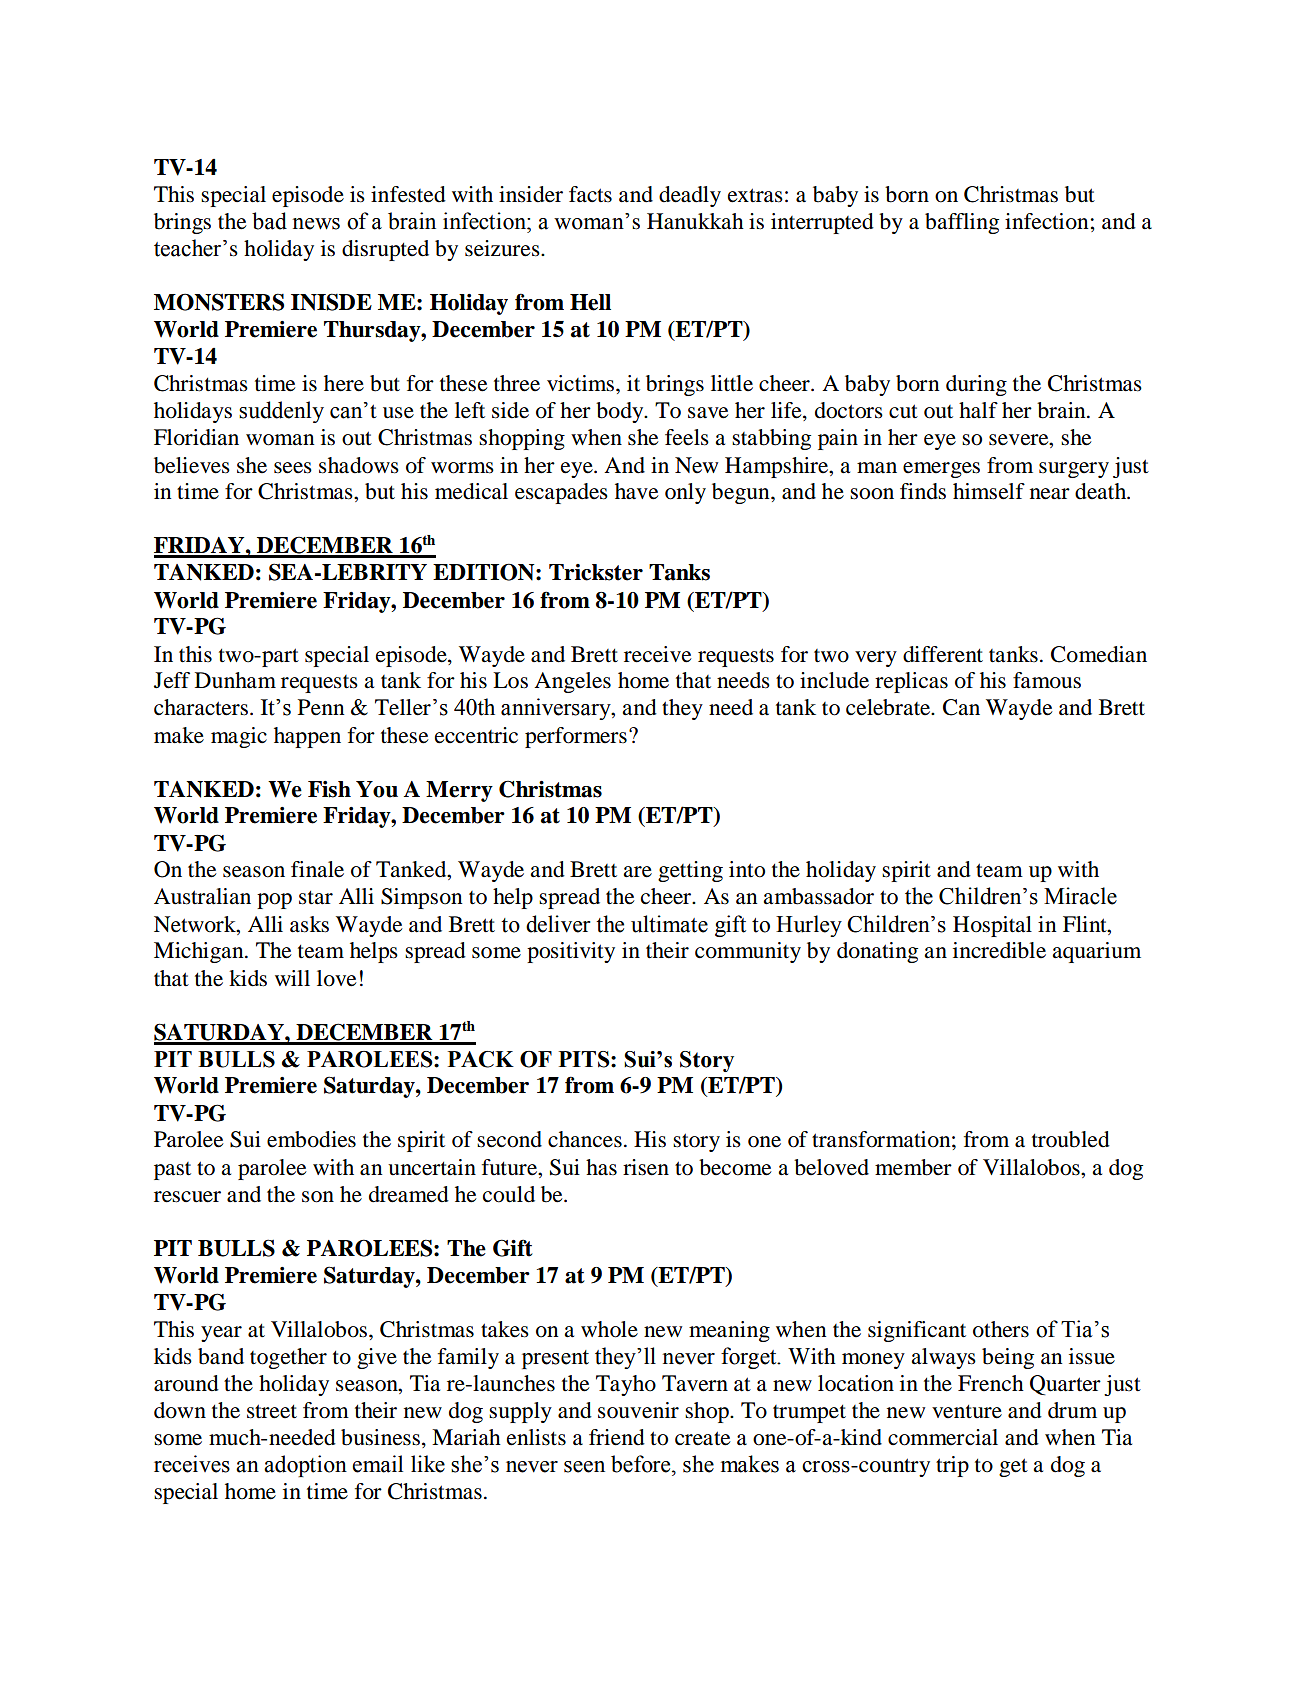 The width and height of the document is (1307, 1691). I want to click on incredible, so click(999, 950).
